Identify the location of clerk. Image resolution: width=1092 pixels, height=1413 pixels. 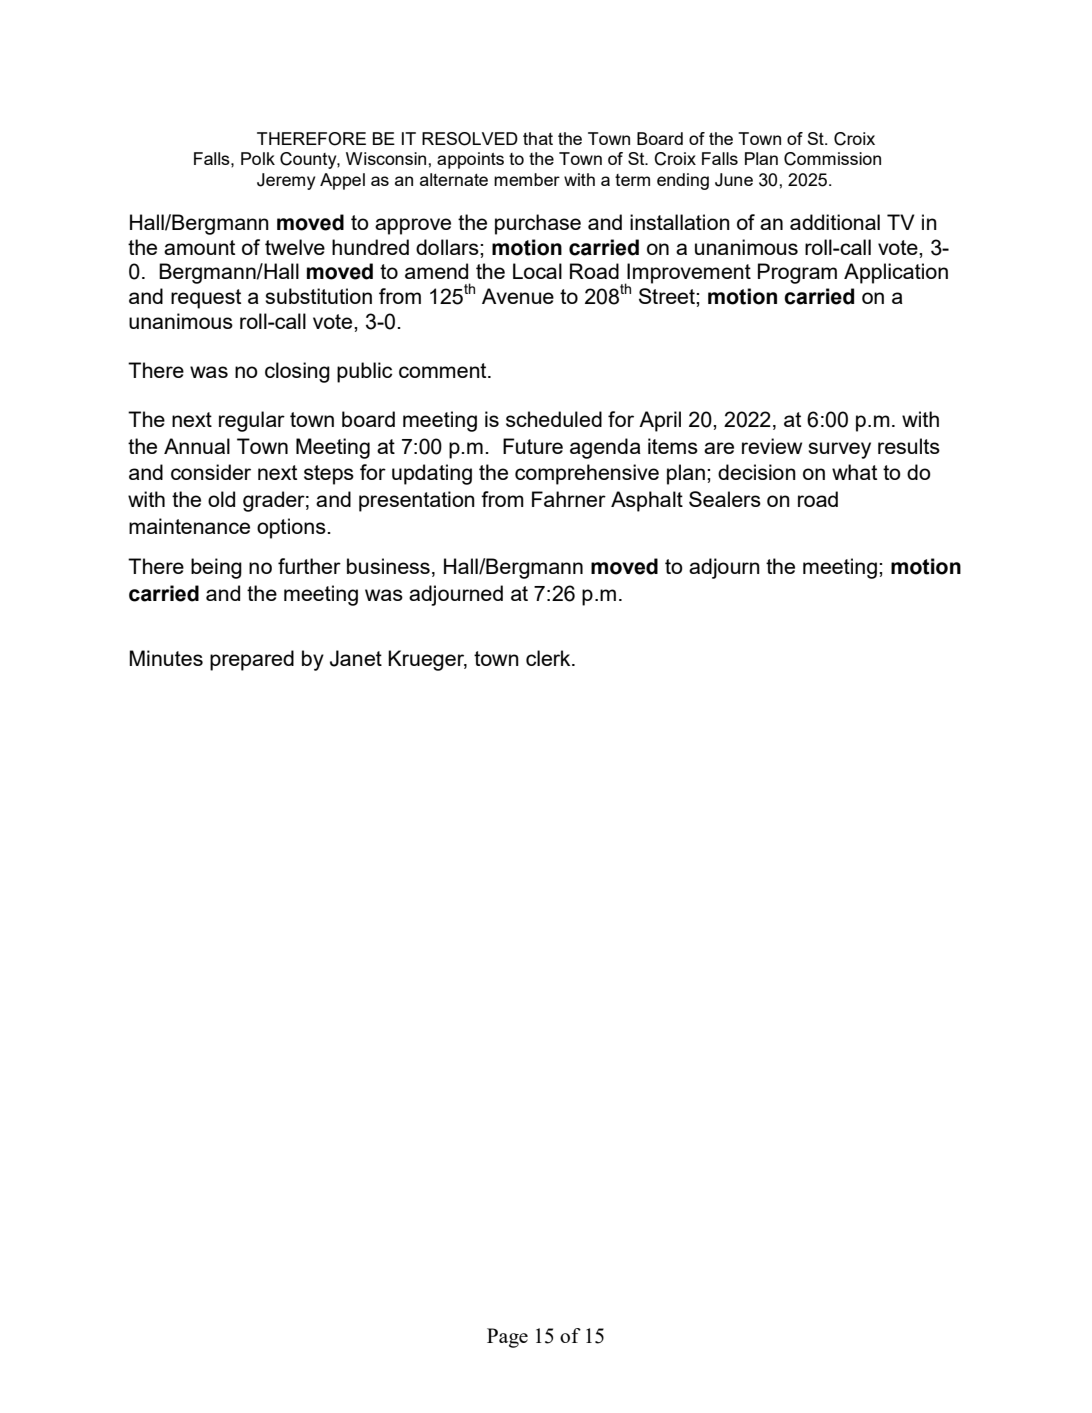
(549, 658).
